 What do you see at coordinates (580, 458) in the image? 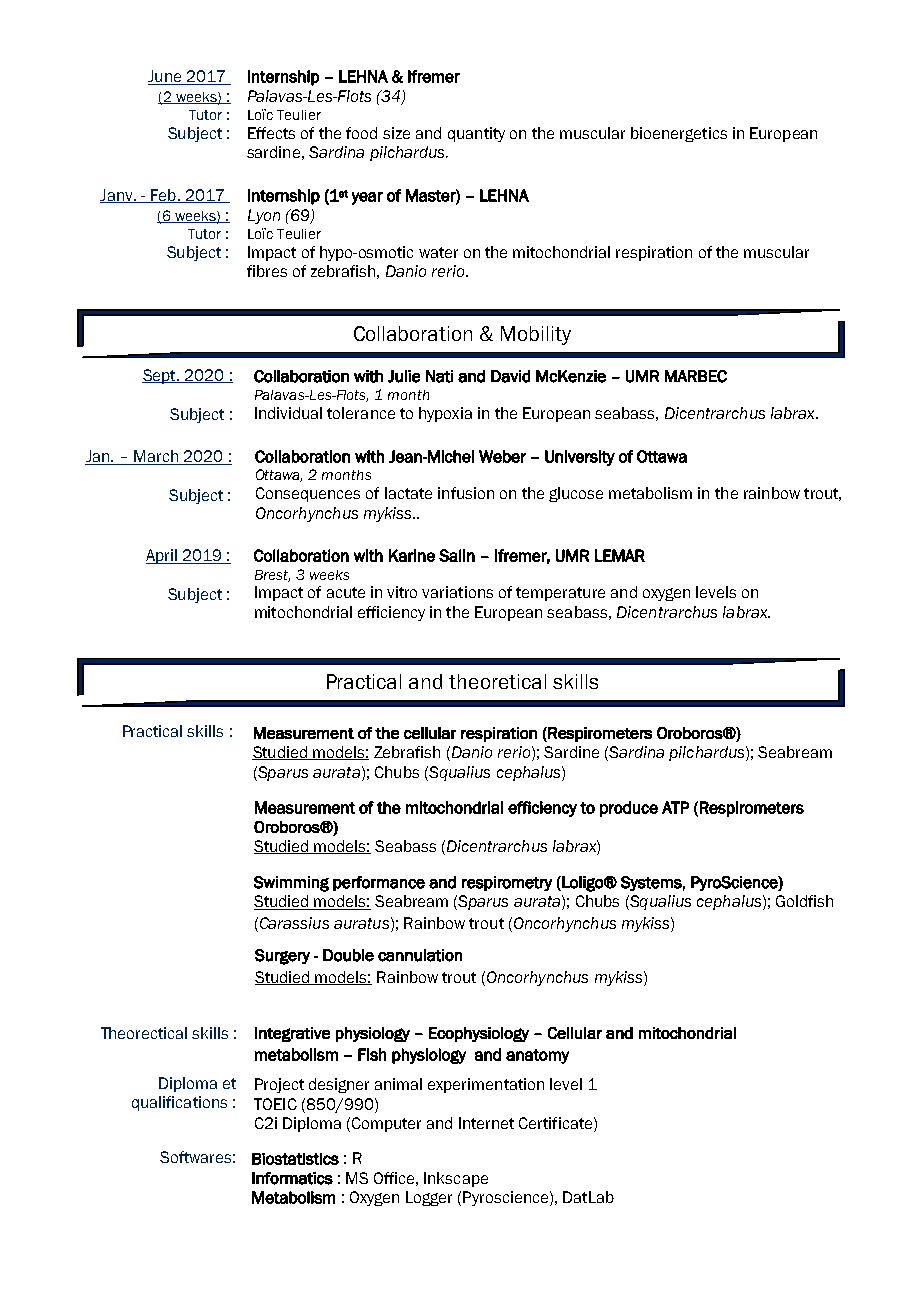
I see `University` at bounding box center [580, 458].
